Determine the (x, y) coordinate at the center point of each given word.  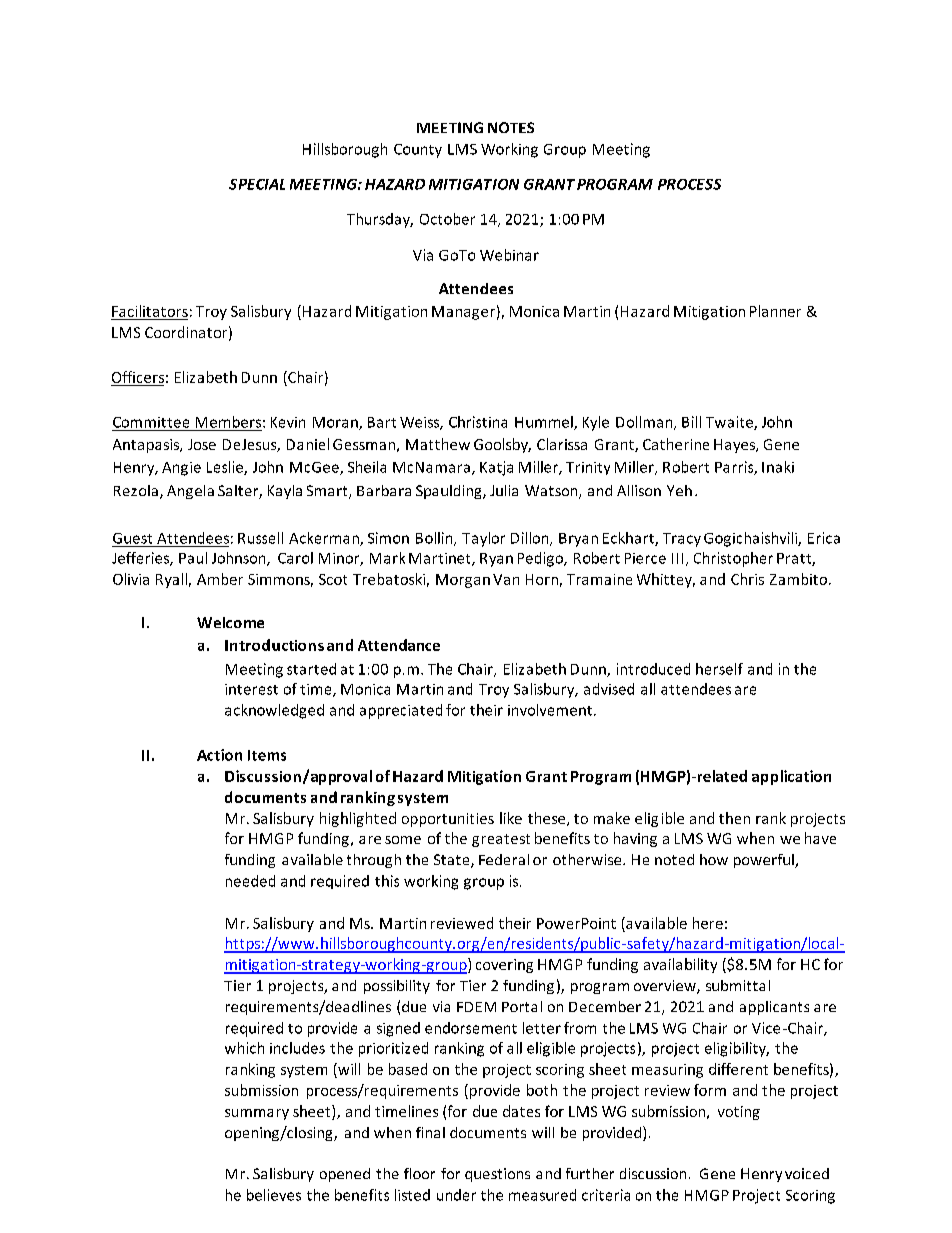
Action (219, 755)
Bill (691, 422)
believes (274, 1195)
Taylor (483, 539)
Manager (463, 313)
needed (250, 881)
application (791, 777)
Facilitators (150, 311)
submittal (738, 985)
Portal (522, 1006)
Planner (775, 311)
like (511, 818)
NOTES (511, 127)
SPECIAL (257, 184)
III (677, 558)
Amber (220, 579)
